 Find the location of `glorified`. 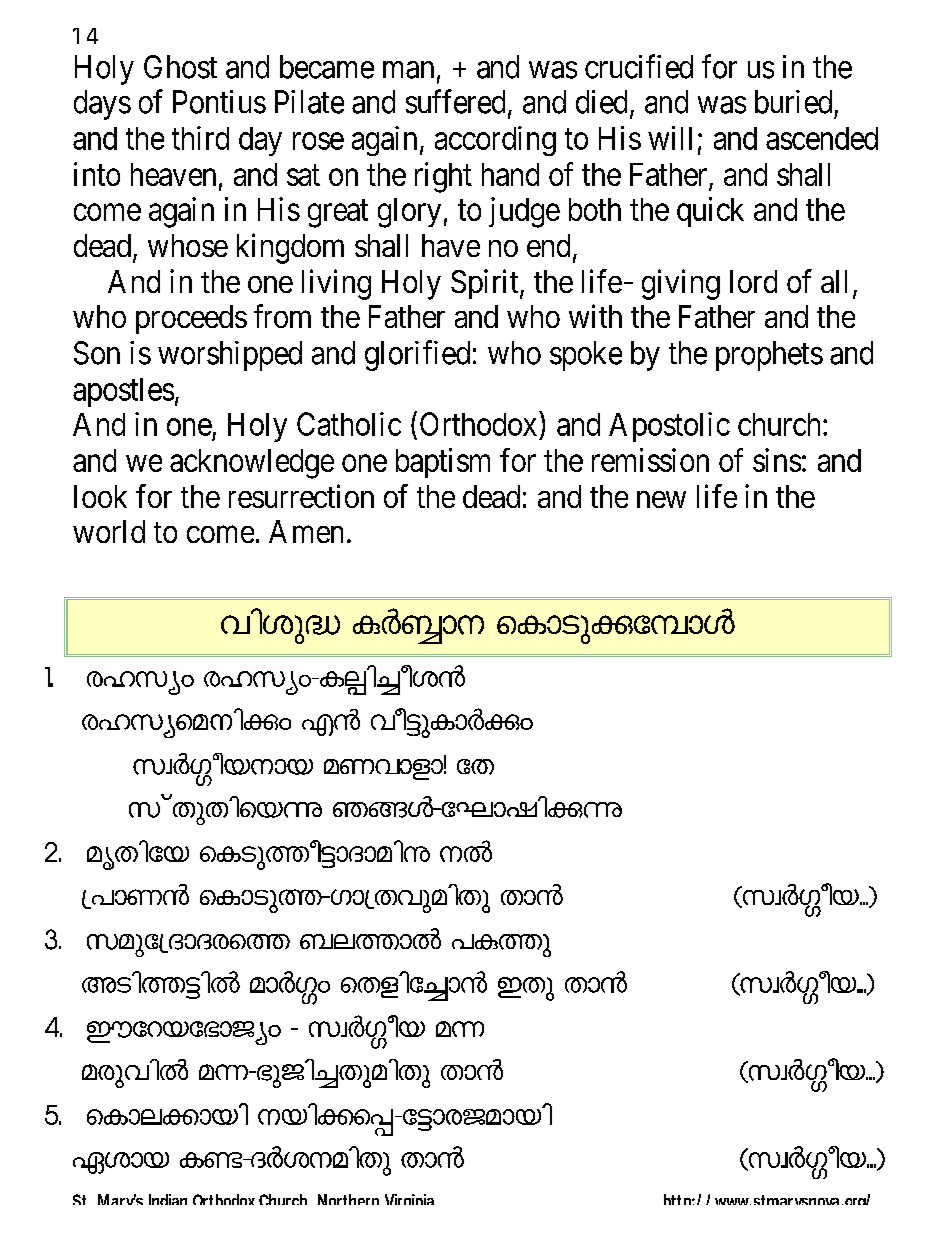

glorified is located at coordinates (417, 355).
